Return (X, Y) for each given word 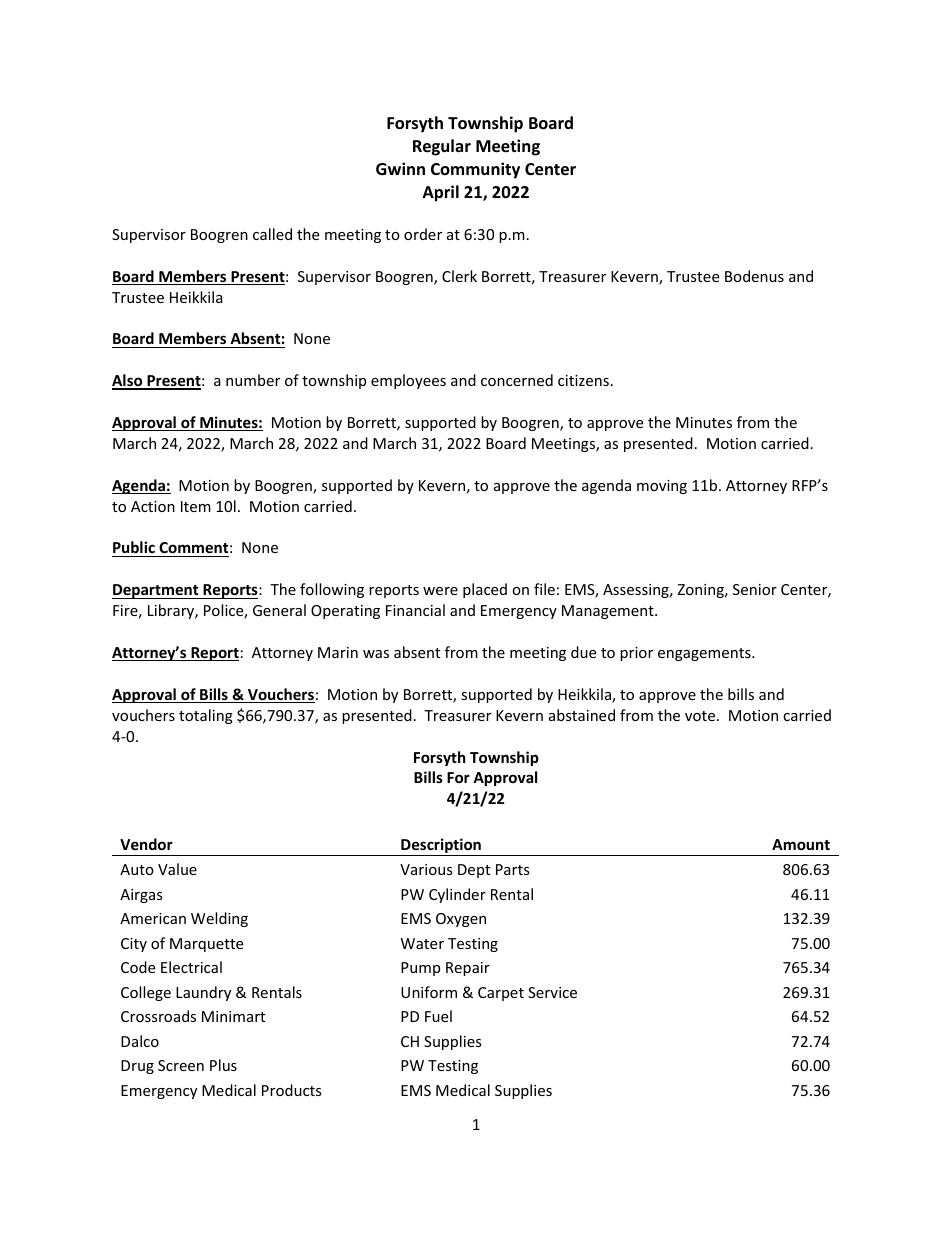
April (441, 193)
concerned (517, 380)
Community (475, 170)
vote (701, 716)
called (272, 234)
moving (662, 487)
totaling (206, 716)
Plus (223, 1065)
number (253, 380)
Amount (801, 844)
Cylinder (457, 895)
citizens (583, 380)
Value (177, 869)
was (376, 654)
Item (196, 506)
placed (485, 590)
